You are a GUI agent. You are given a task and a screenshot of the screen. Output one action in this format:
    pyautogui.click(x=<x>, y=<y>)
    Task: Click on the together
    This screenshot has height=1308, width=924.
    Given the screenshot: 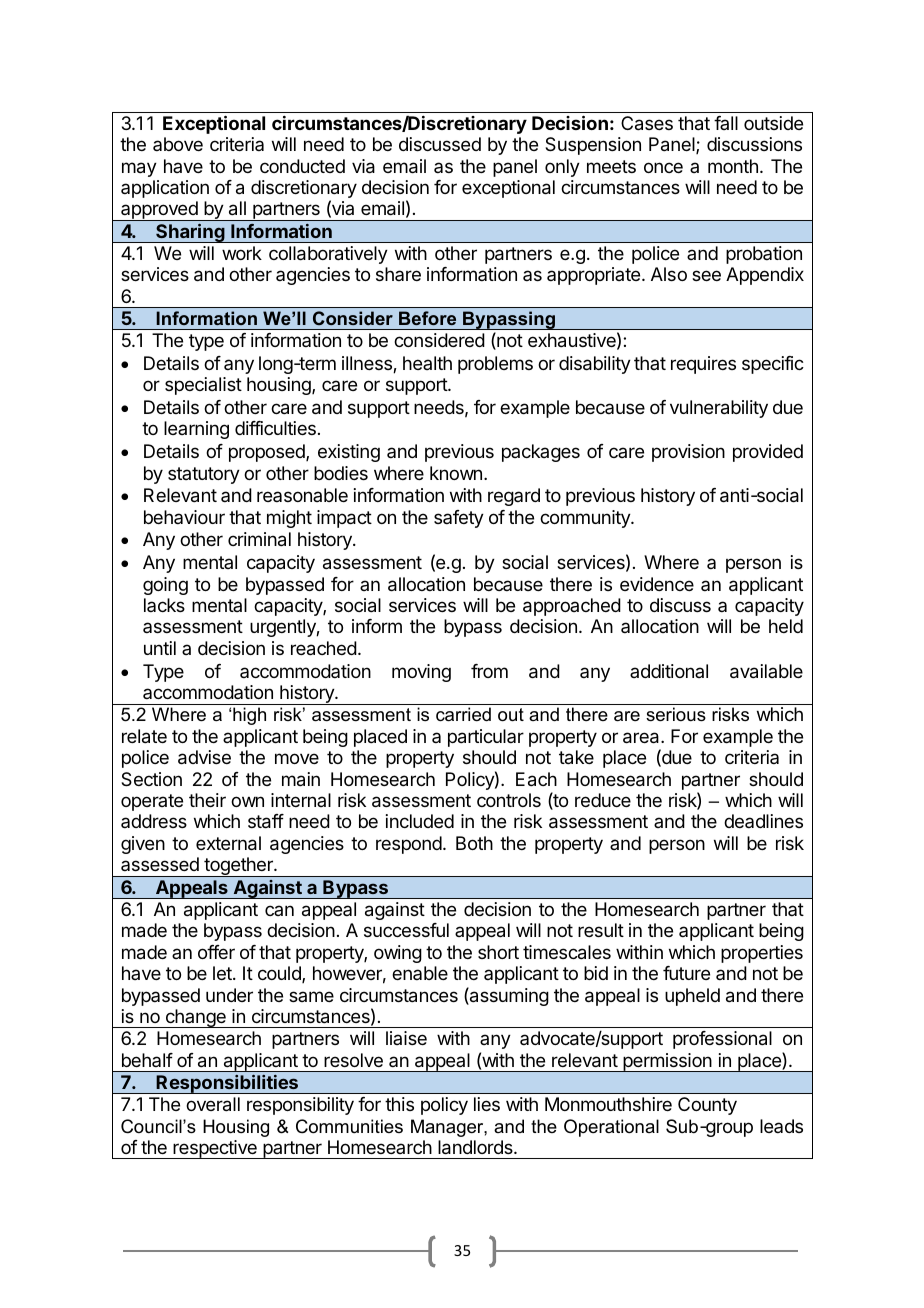 What is the action you would take?
    pyautogui.click(x=238, y=867)
